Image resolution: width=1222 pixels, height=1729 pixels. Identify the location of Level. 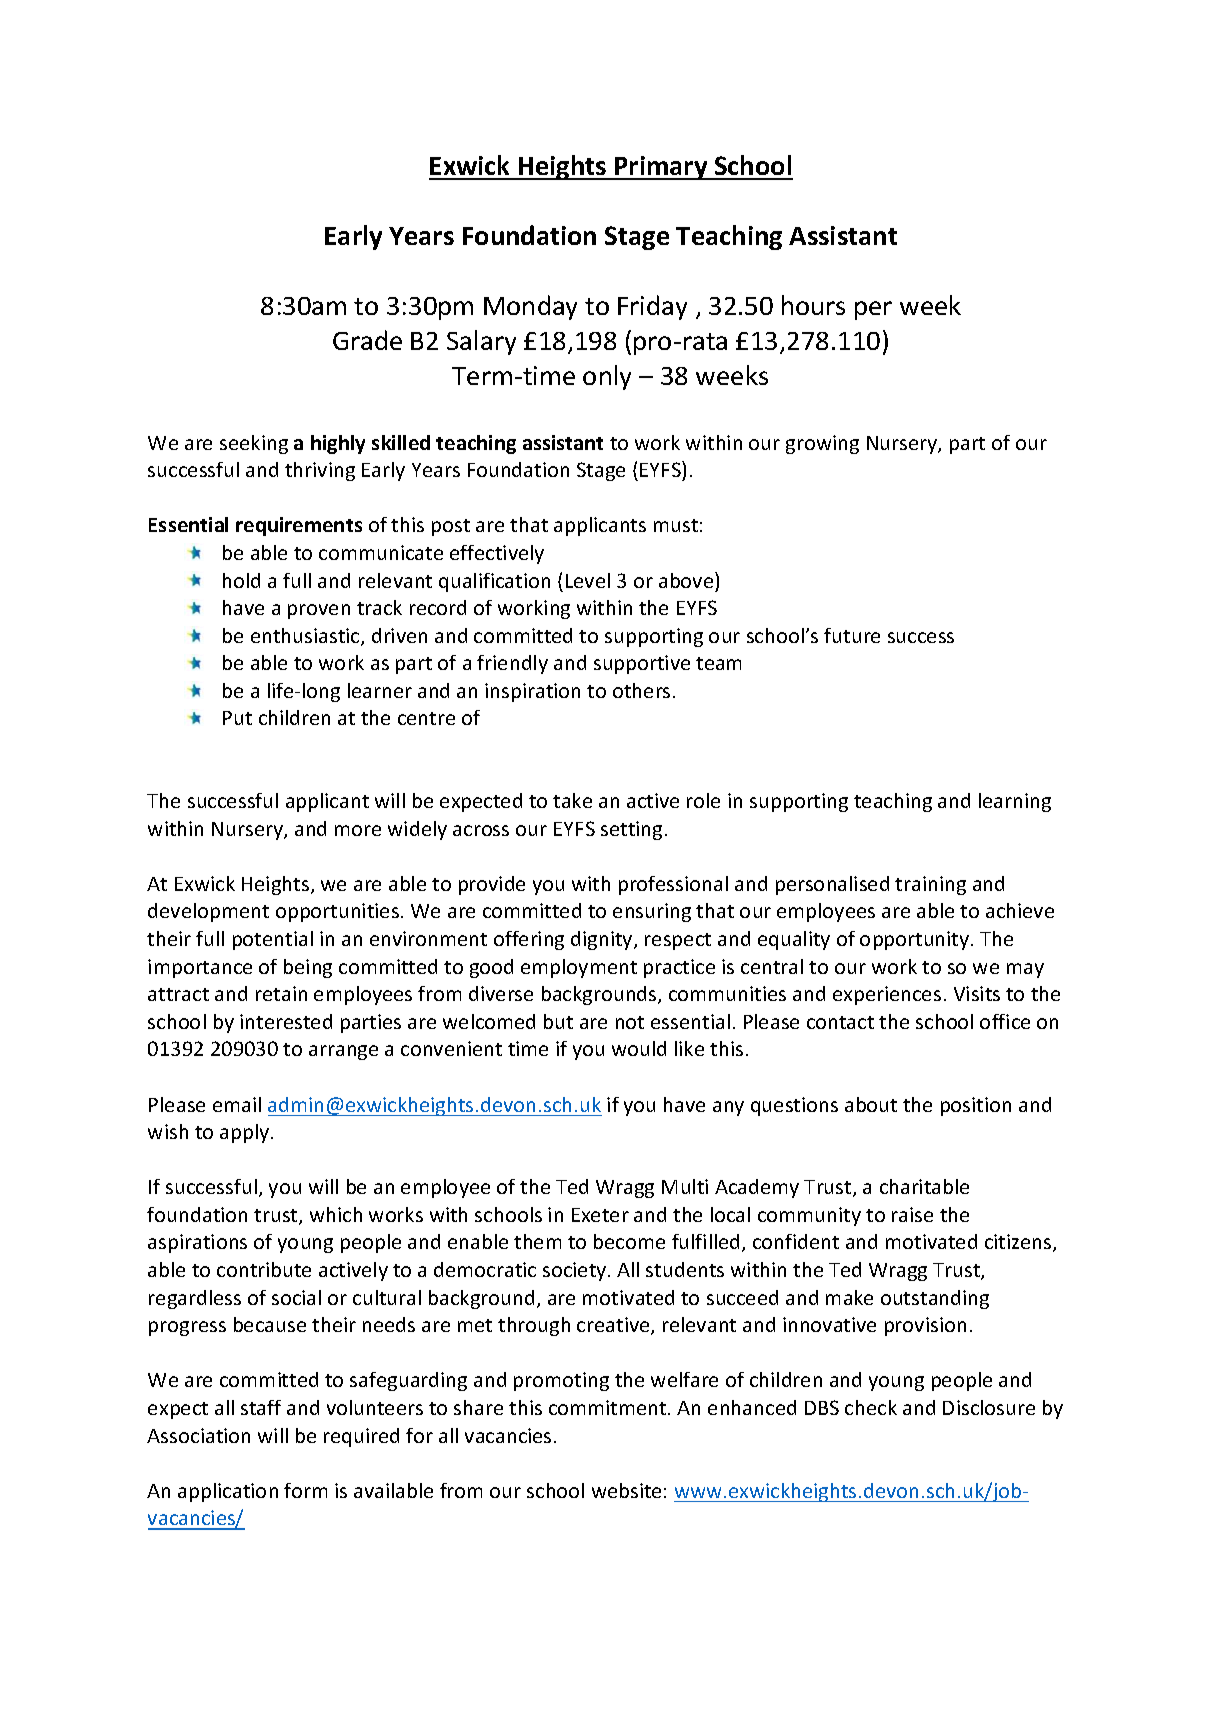
(588, 580).
